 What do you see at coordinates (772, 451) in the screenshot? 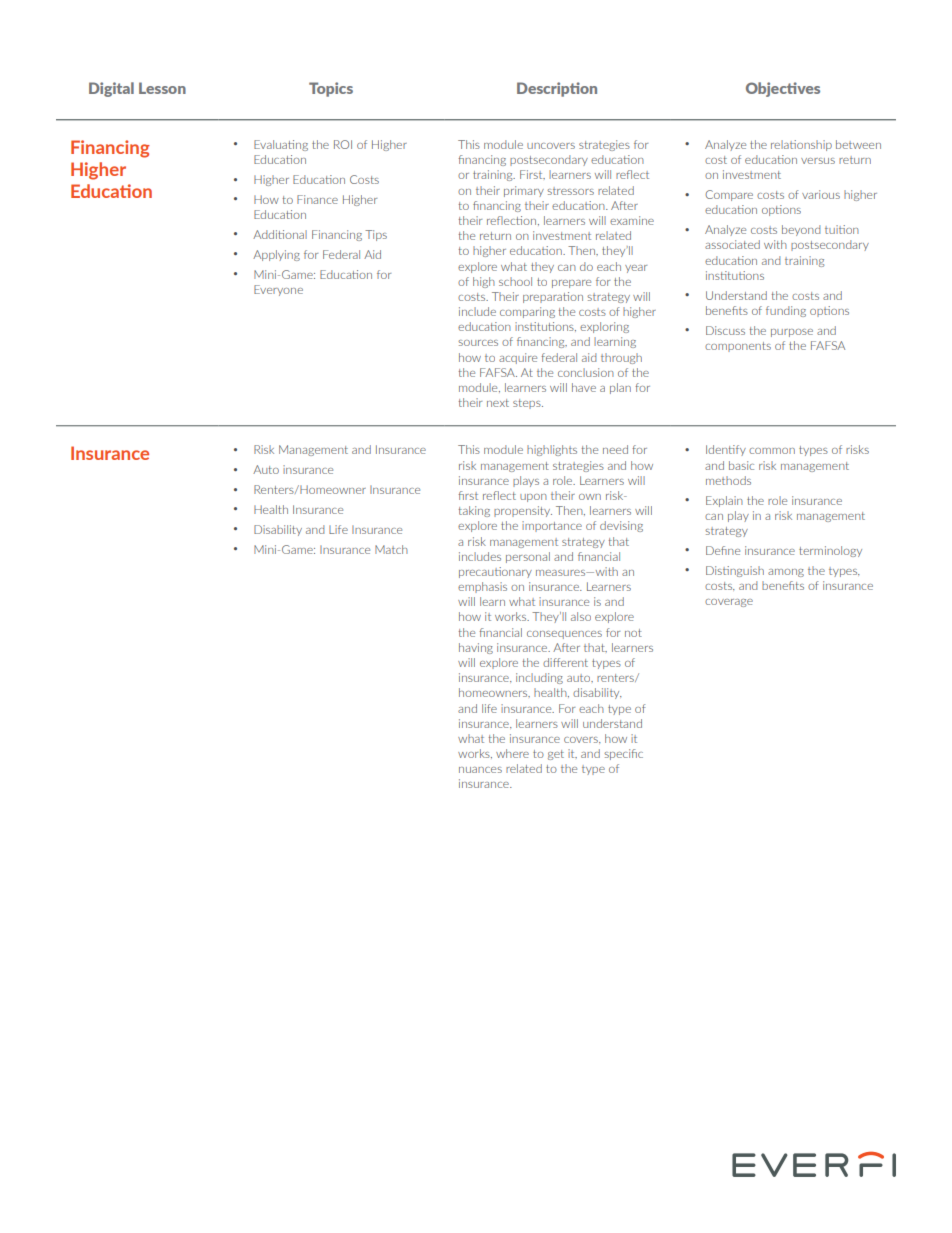
I see `common` at bounding box center [772, 451].
